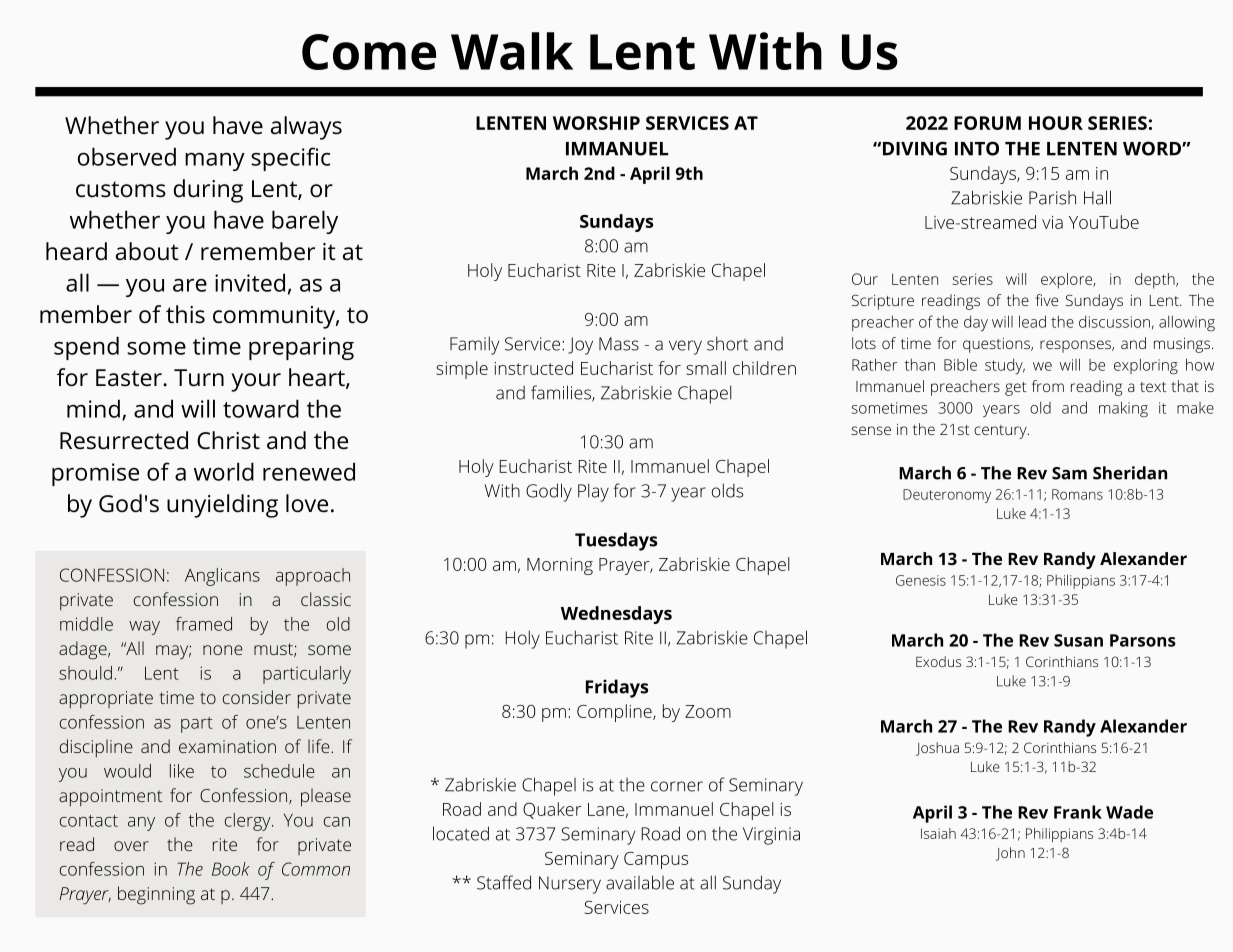 The image size is (1233, 952). I want to click on responses, so click(1076, 346).
